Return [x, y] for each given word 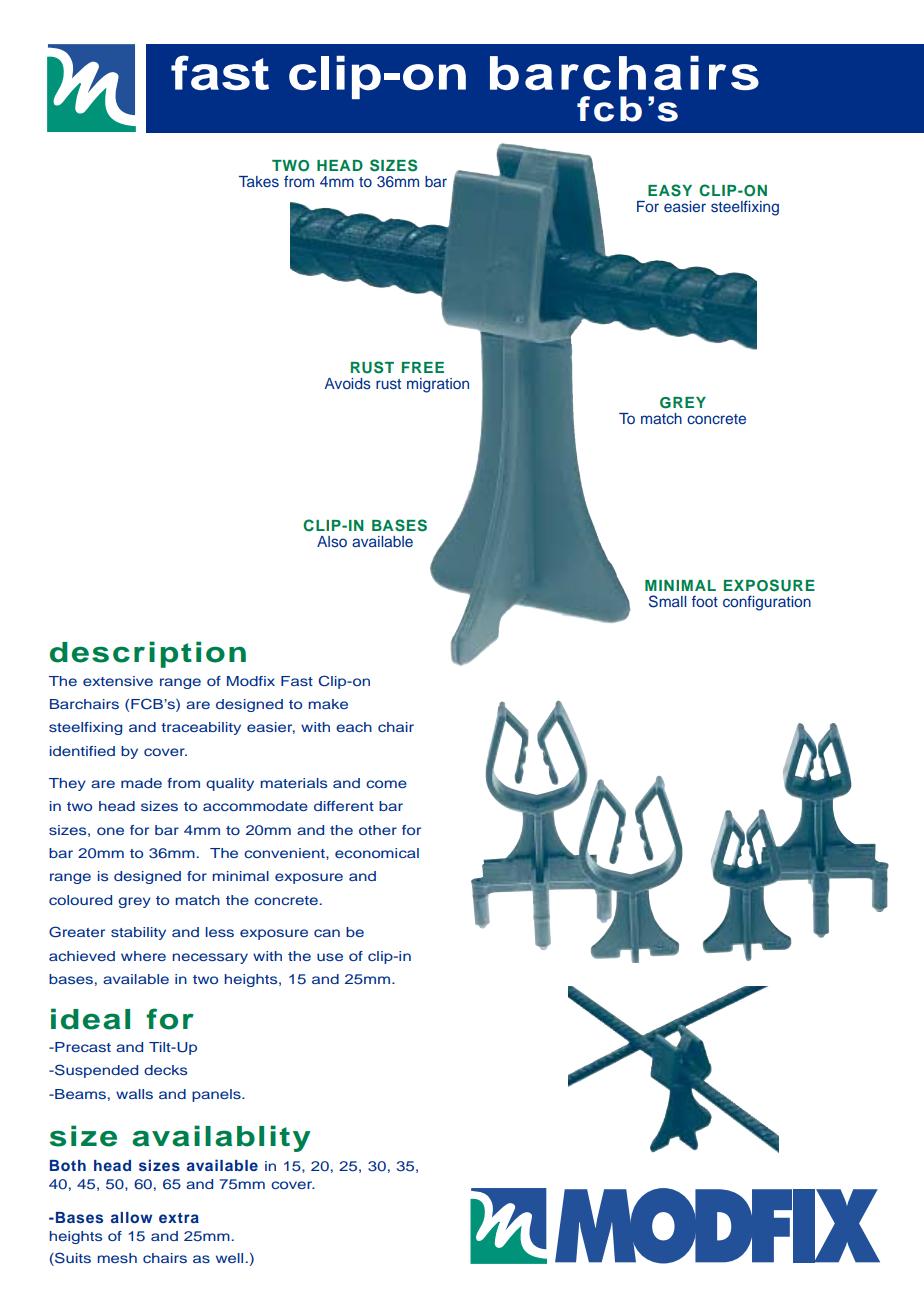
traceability [201, 728]
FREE [423, 367]
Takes [259, 181]
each [354, 727]
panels [217, 1095]
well [229, 1258]
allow [131, 1217]
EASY [670, 190]
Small [667, 601]
